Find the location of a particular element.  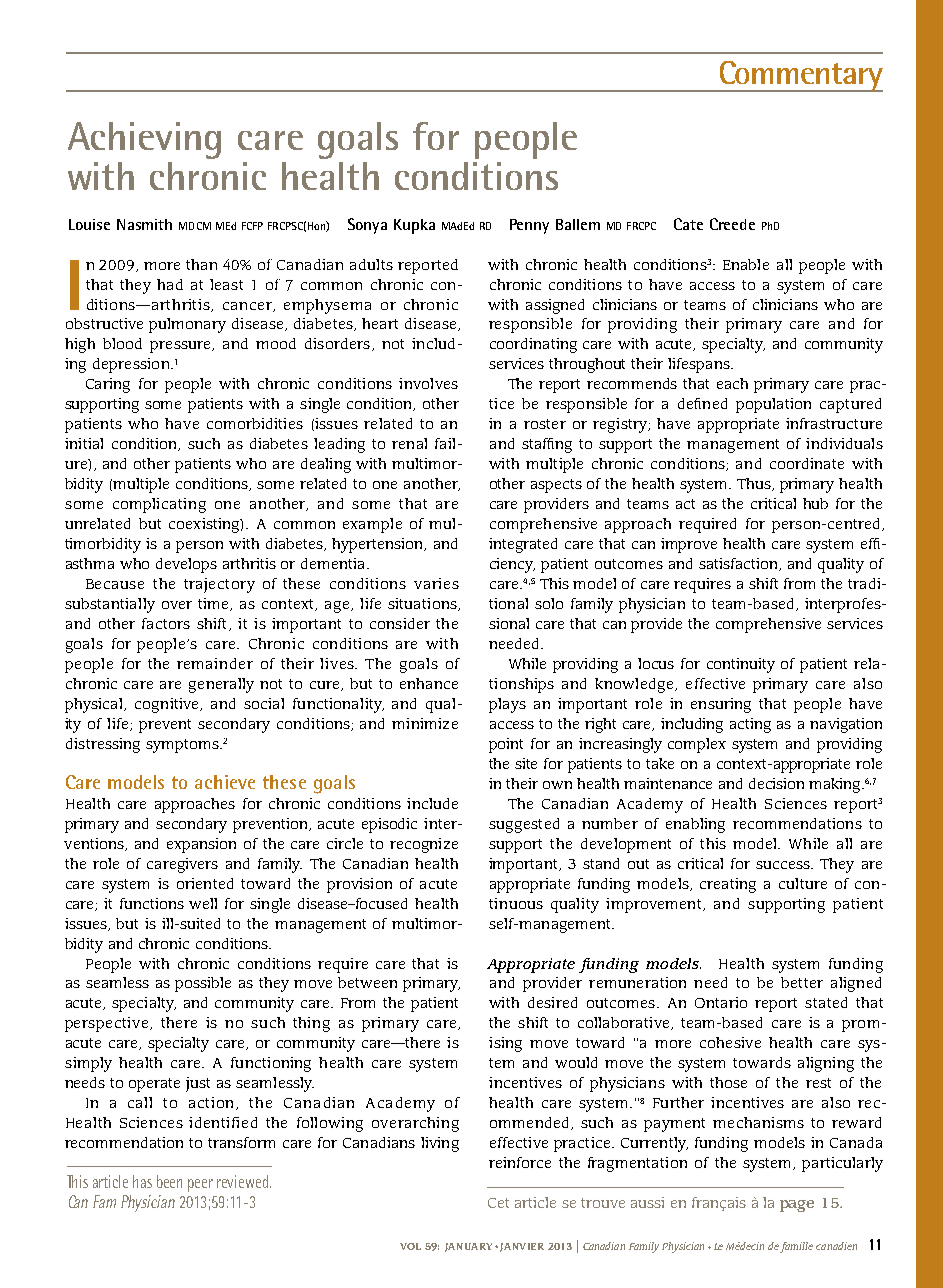

each is located at coordinates (732, 383).
